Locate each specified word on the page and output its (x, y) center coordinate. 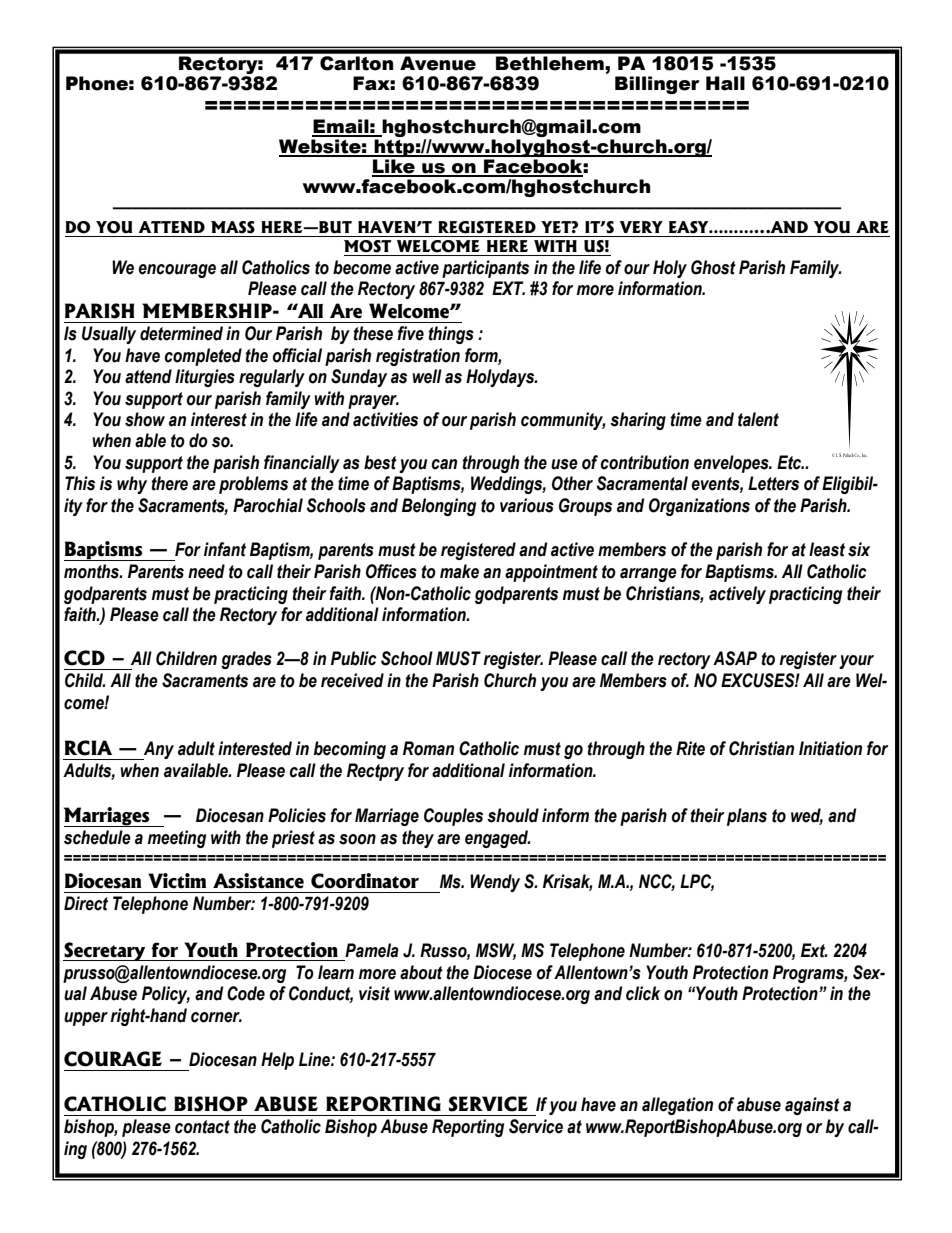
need (206, 571)
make (459, 571)
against (812, 1106)
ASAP (735, 658)
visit (374, 993)
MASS (233, 227)
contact (202, 1127)
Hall (725, 83)
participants (485, 269)
